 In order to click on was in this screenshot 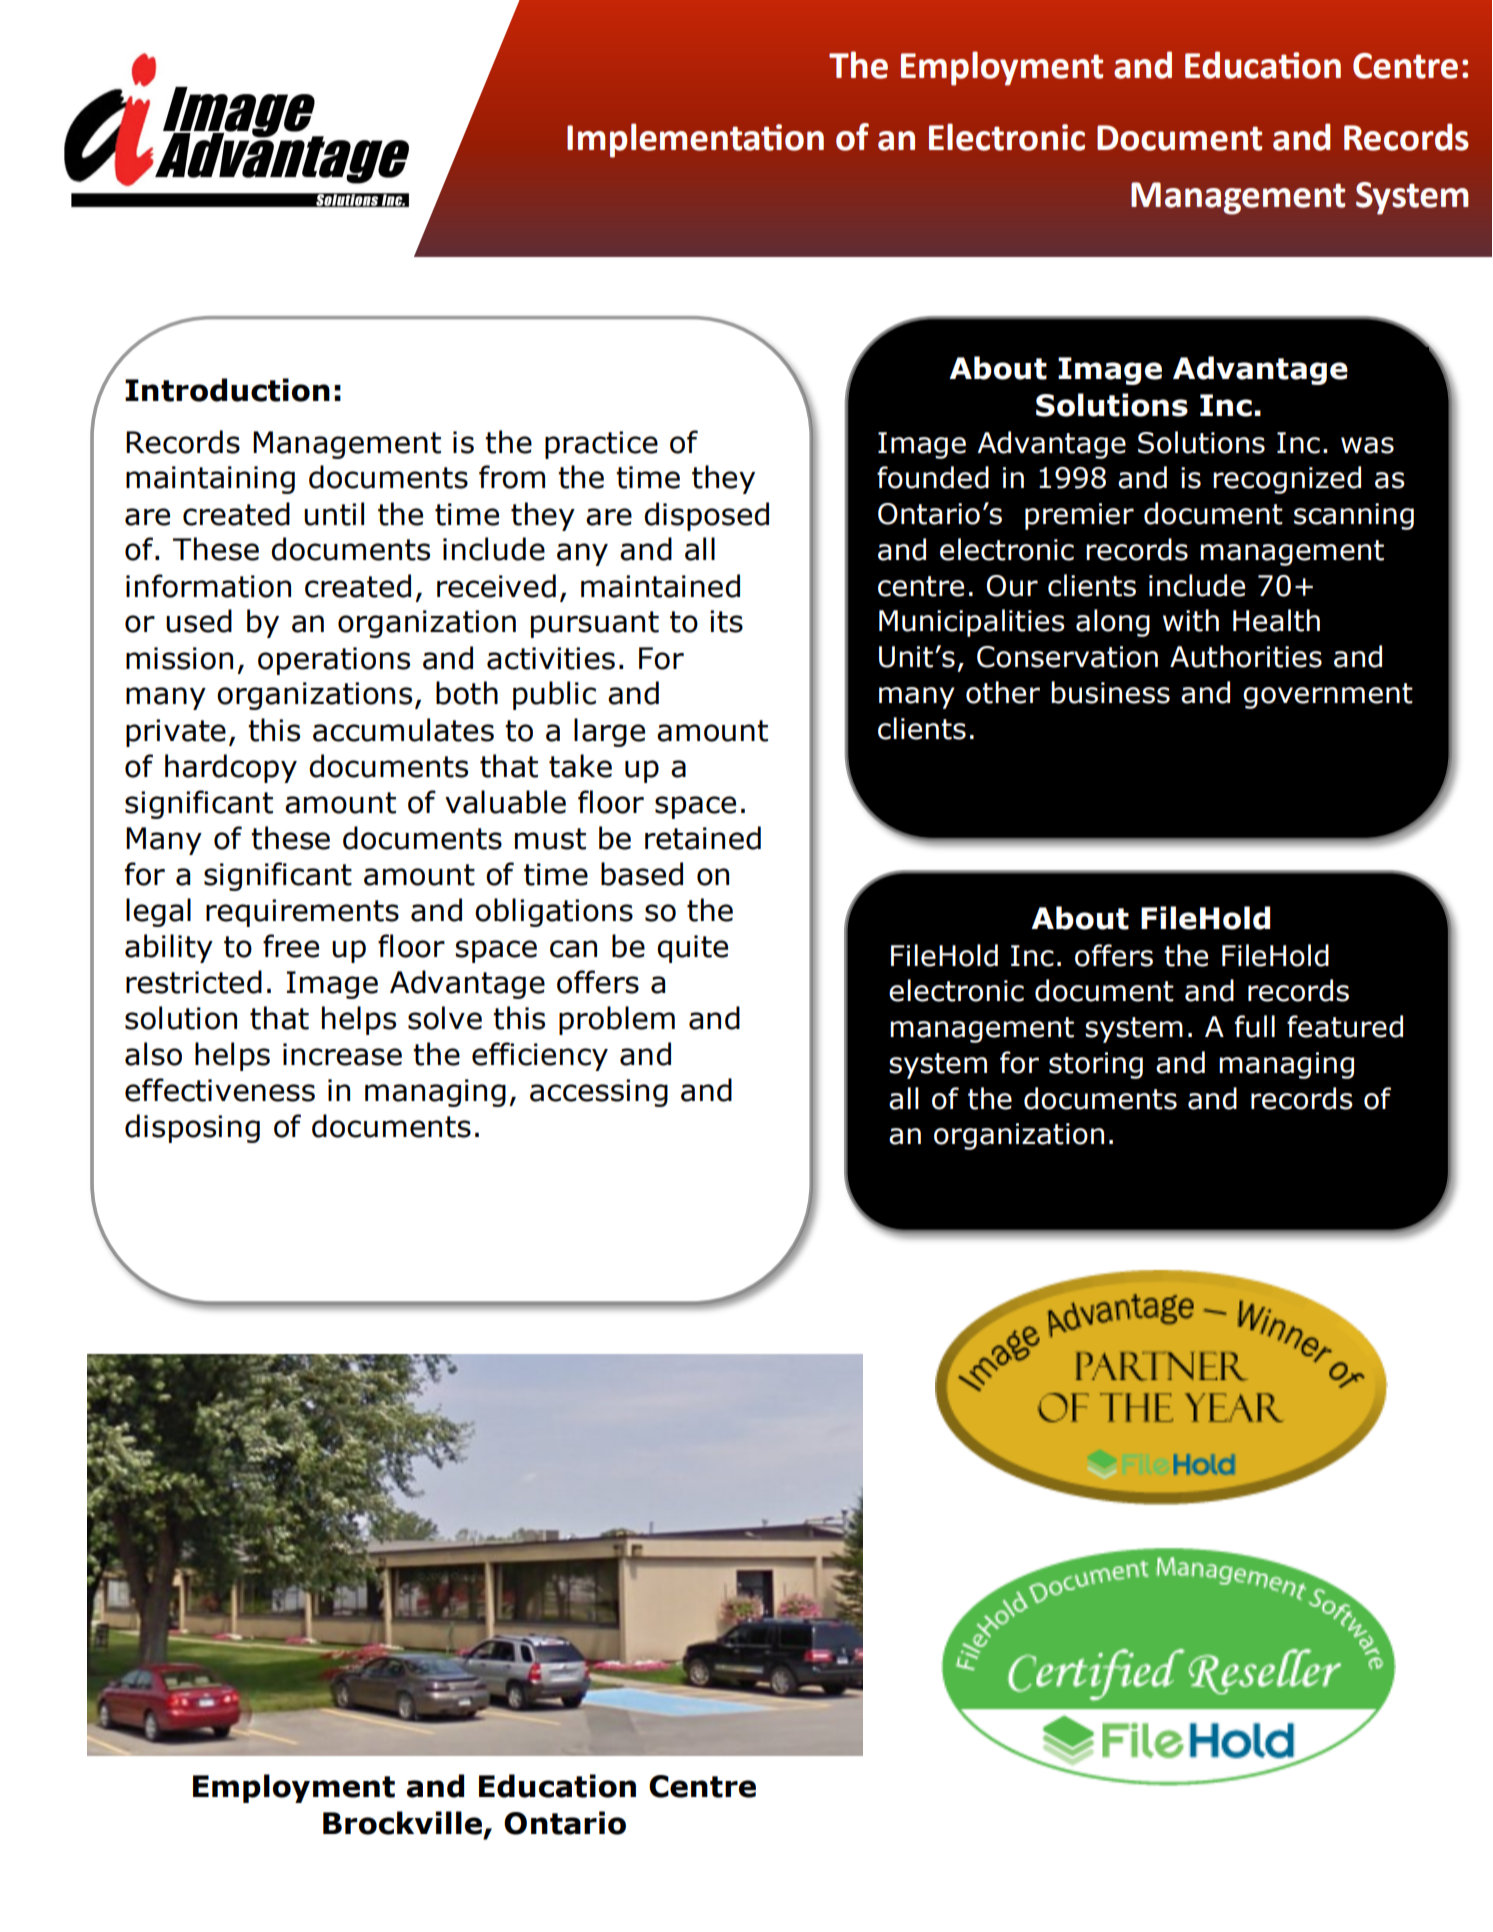, I will do `click(1367, 445)`.
